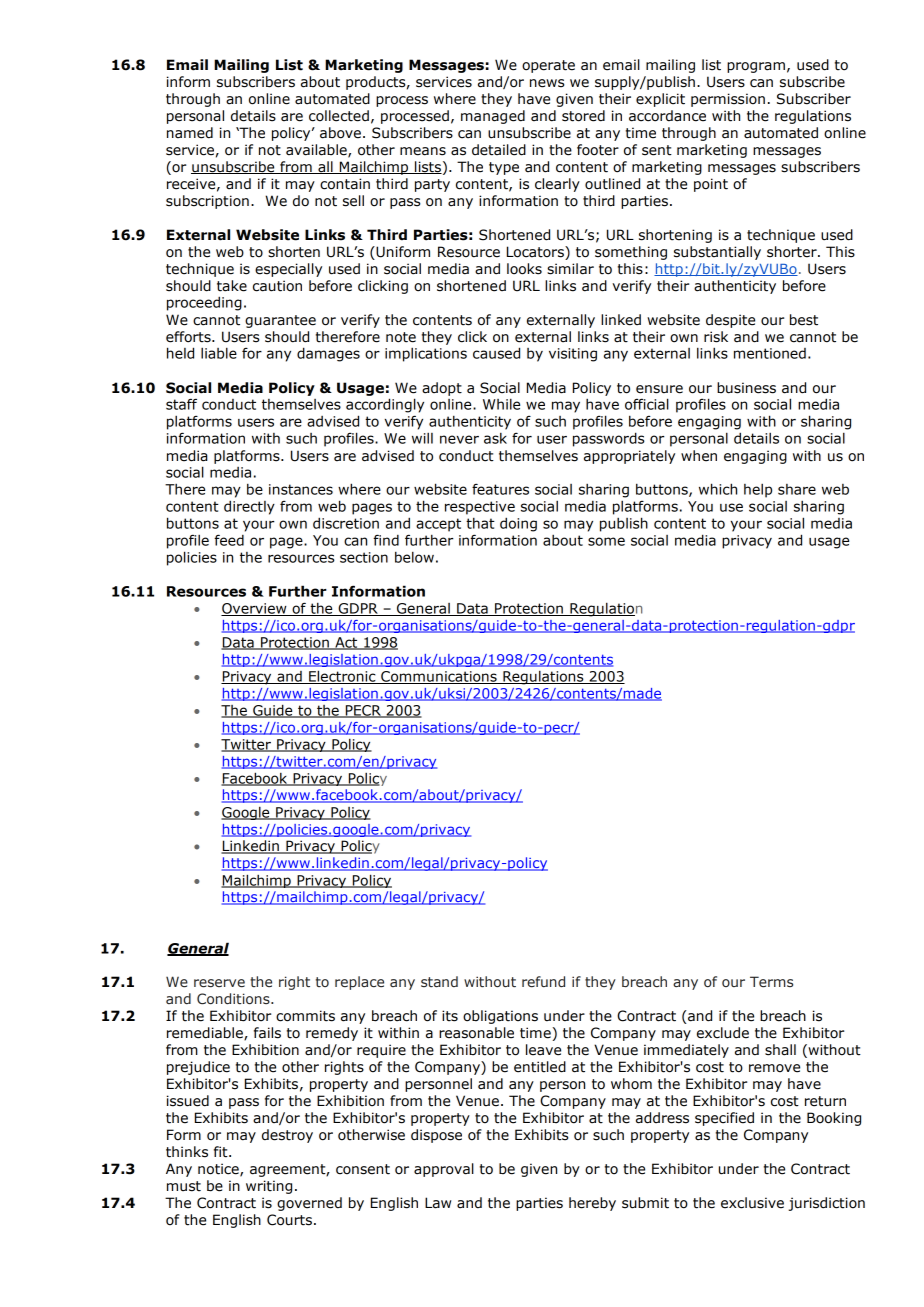 Image resolution: width=924 pixels, height=1307 pixels. What do you see at coordinates (269, 1187) in the document?
I see `writing` at bounding box center [269, 1187].
